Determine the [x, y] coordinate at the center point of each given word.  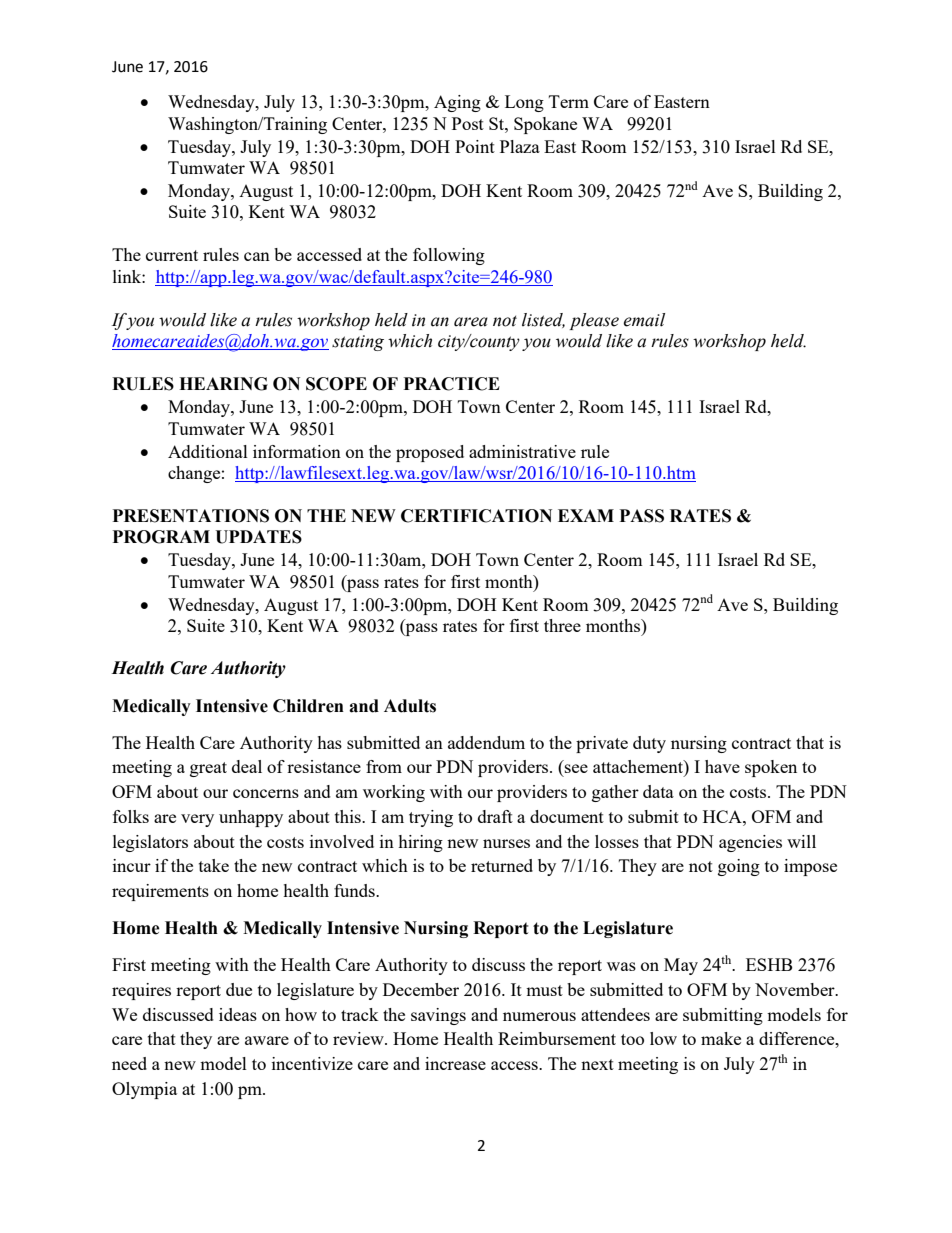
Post [468, 123]
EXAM [586, 515]
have [722, 766]
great [208, 769]
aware [267, 1040]
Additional [208, 451]
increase [455, 1063]
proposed [430, 453]
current [172, 255]
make [721, 1038]
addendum [486, 742]
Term [569, 101]
